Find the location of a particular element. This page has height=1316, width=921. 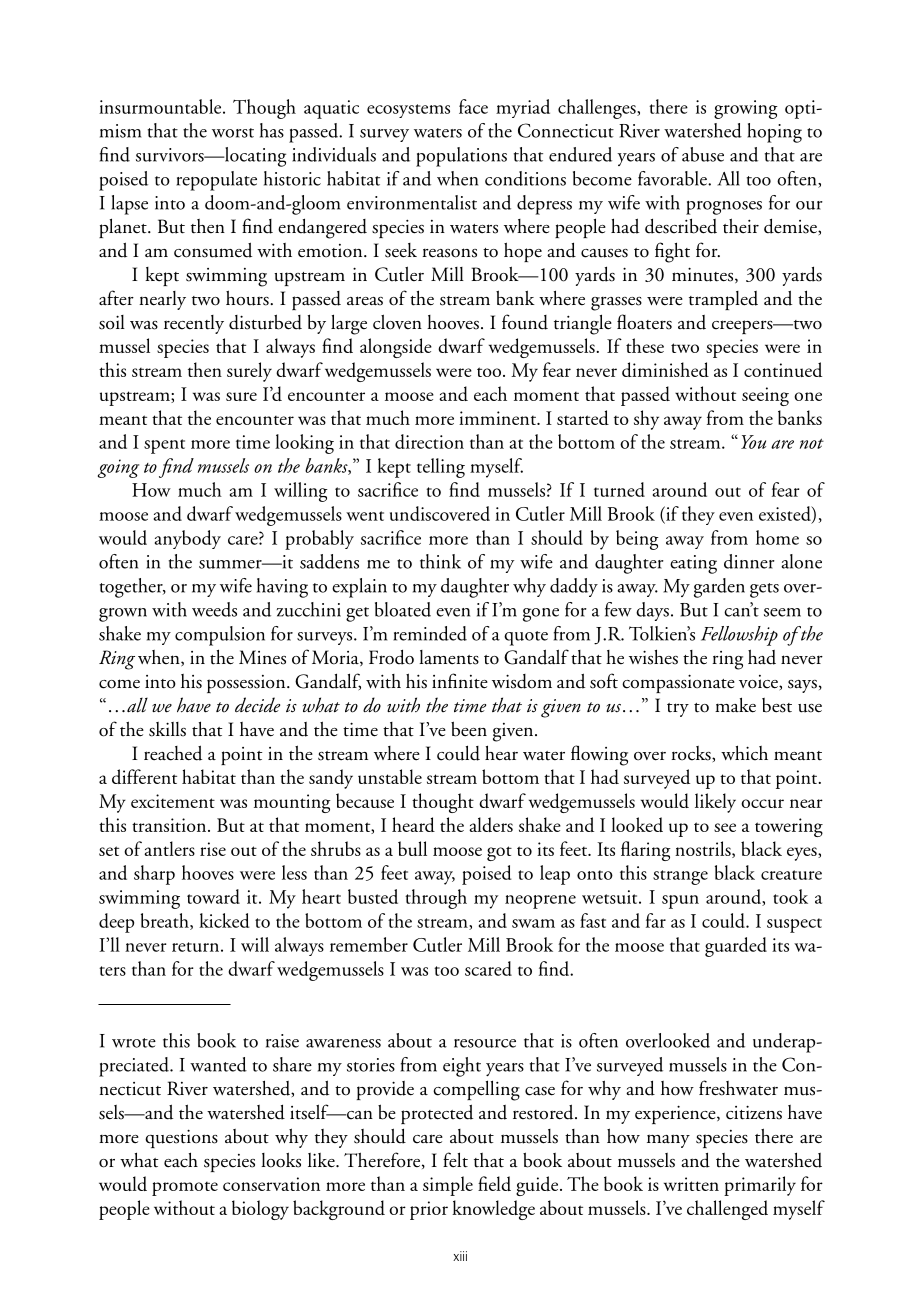

anybody is located at coordinates (188, 539).
